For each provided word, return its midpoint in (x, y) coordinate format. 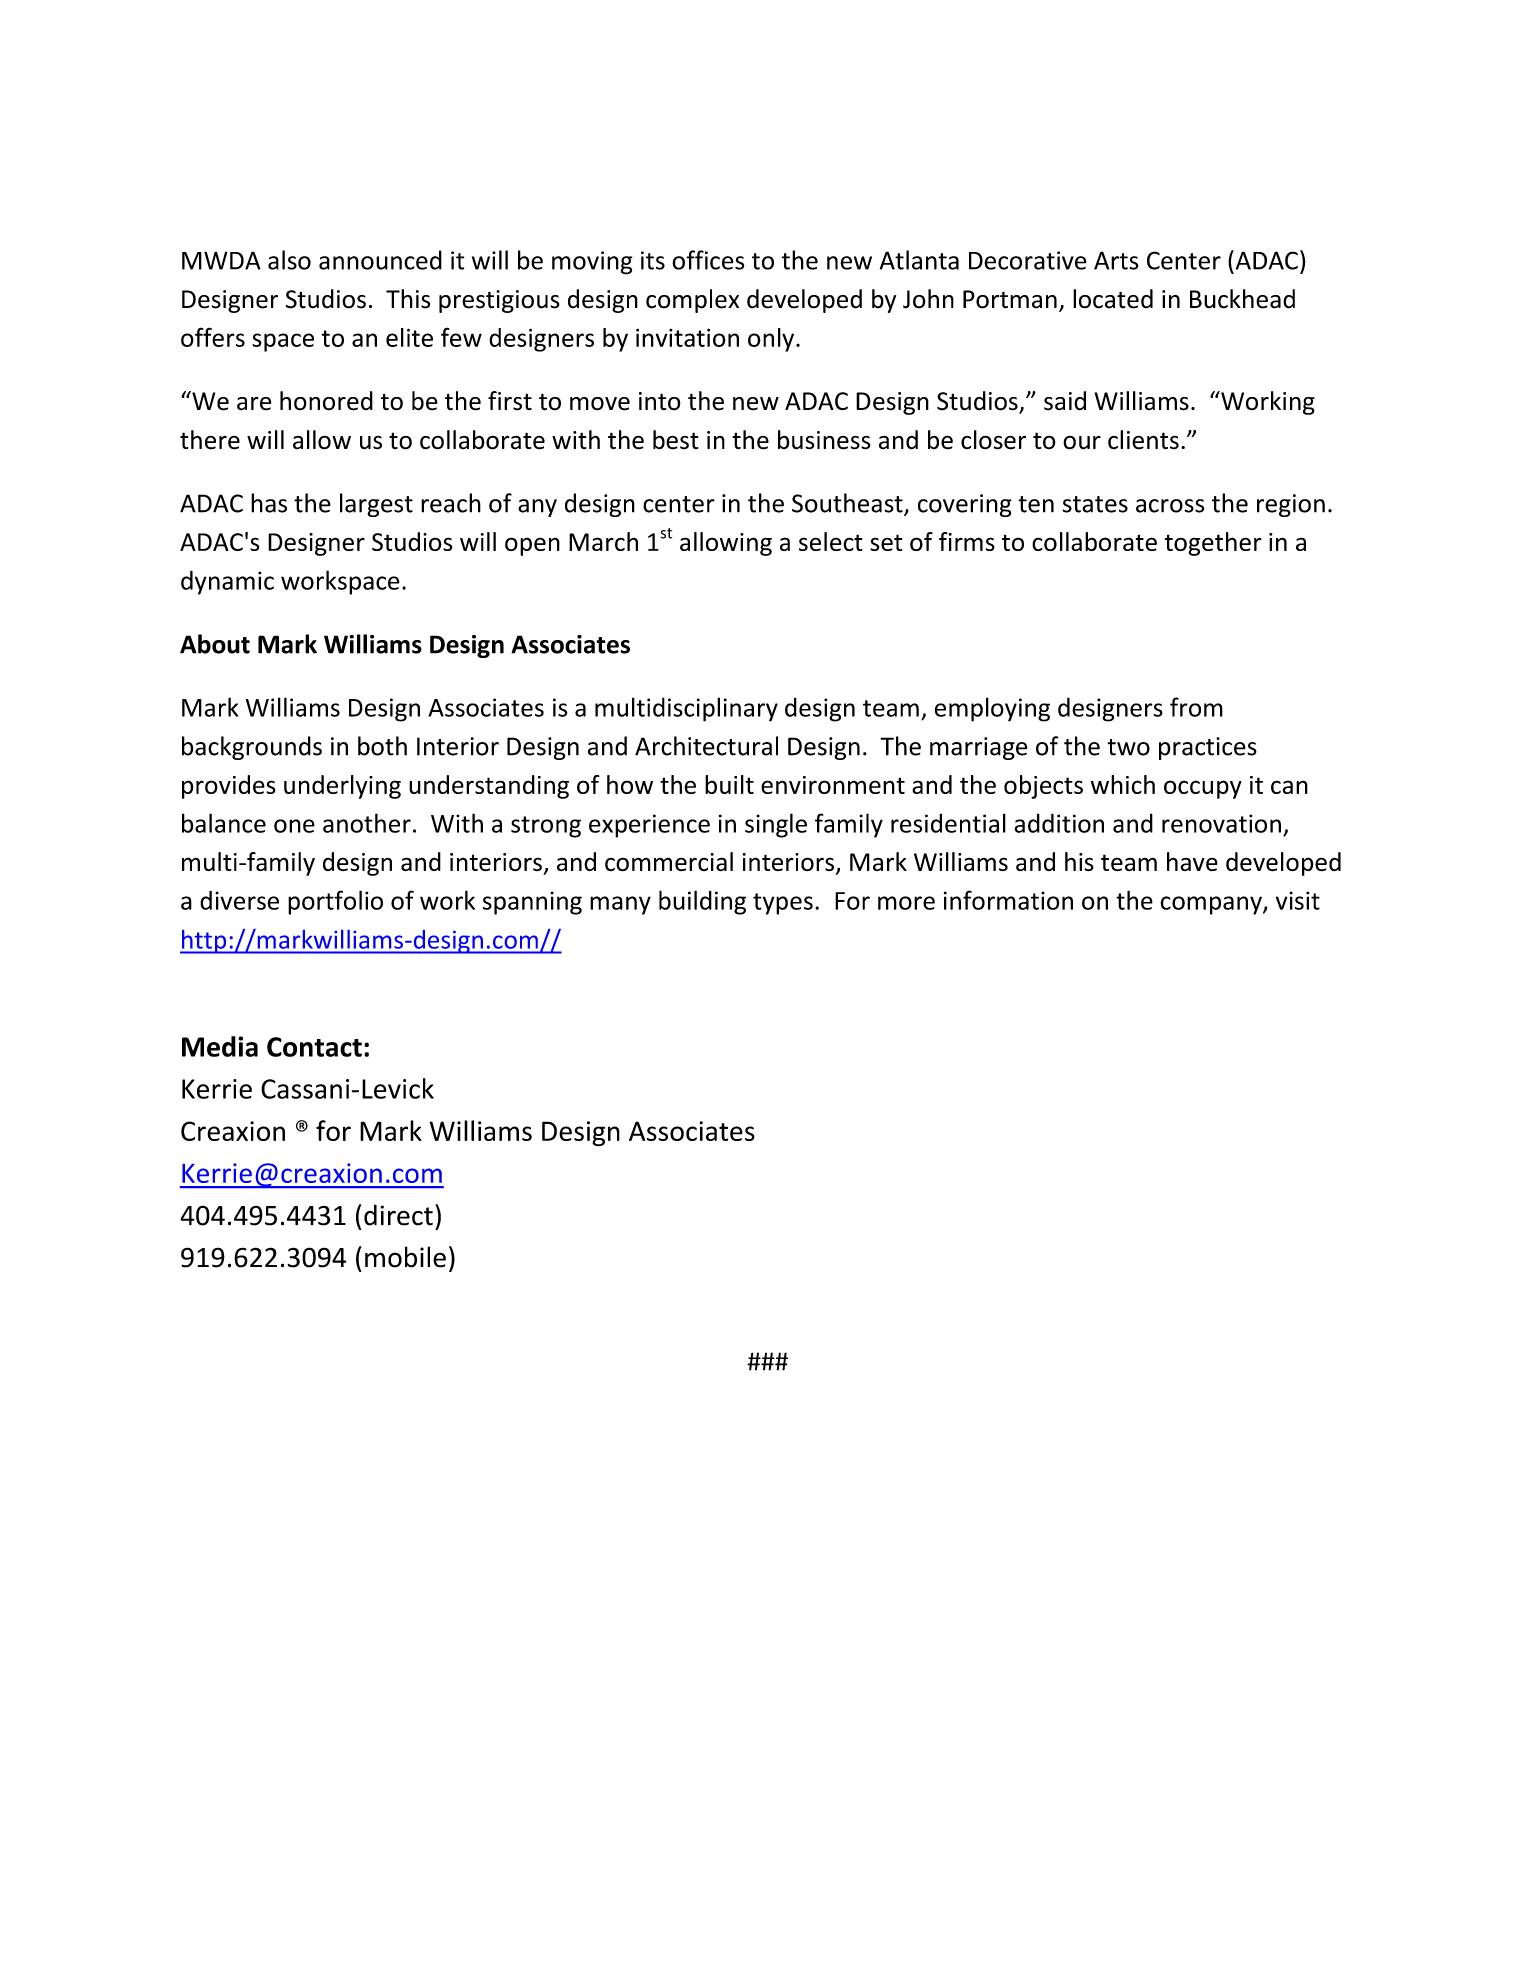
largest (376, 505)
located (1113, 299)
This (408, 299)
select (831, 541)
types (783, 904)
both (382, 746)
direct (398, 1215)
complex (692, 301)
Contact (314, 1047)
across (1170, 506)
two (1128, 747)
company (1212, 905)
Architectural (706, 746)
